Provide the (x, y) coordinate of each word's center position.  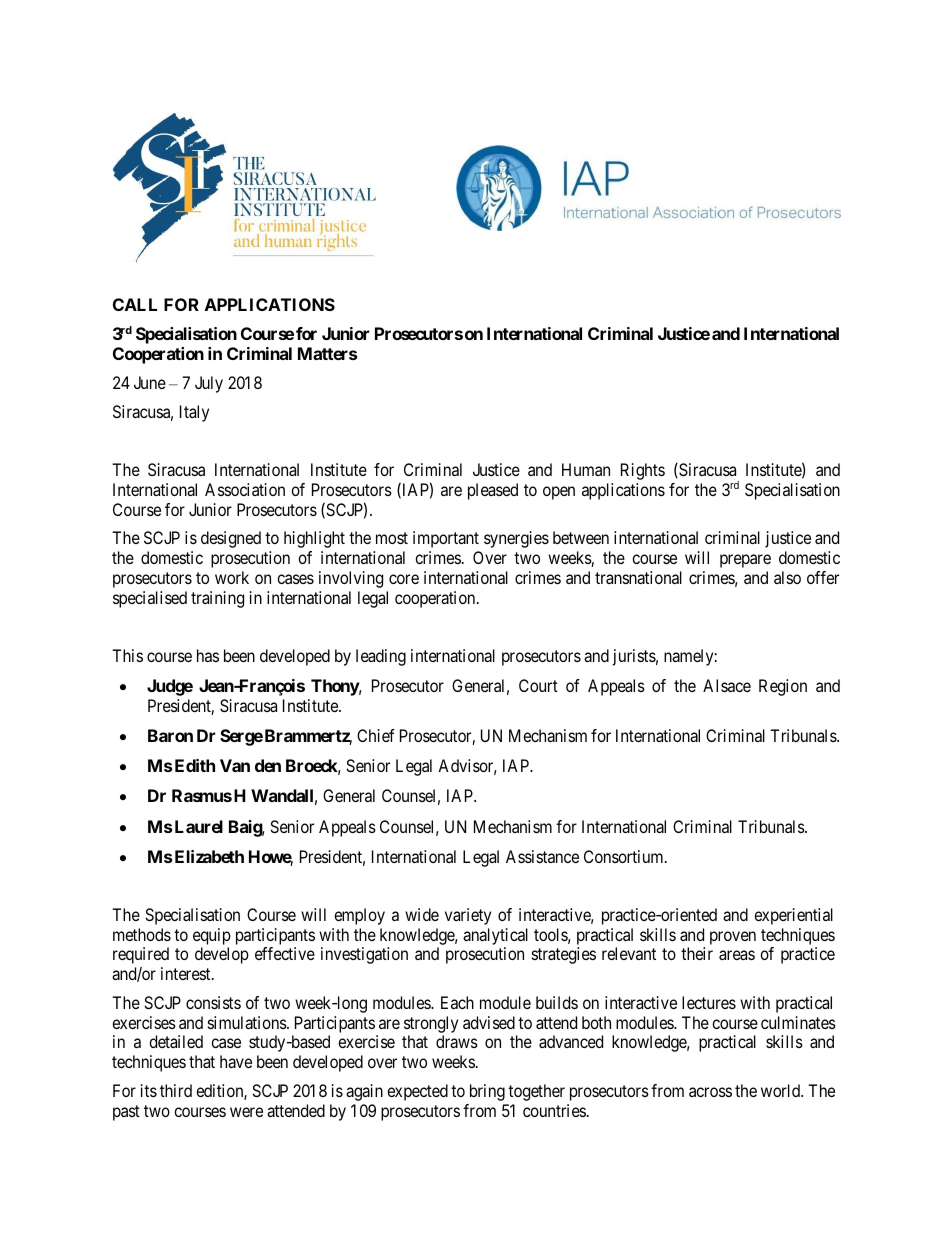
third (176, 1090)
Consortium (625, 856)
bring (487, 1092)
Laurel (199, 826)
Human (586, 469)
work (232, 577)
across (710, 1092)
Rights (643, 471)
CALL (135, 304)
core (404, 579)
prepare (745, 561)
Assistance (542, 856)
